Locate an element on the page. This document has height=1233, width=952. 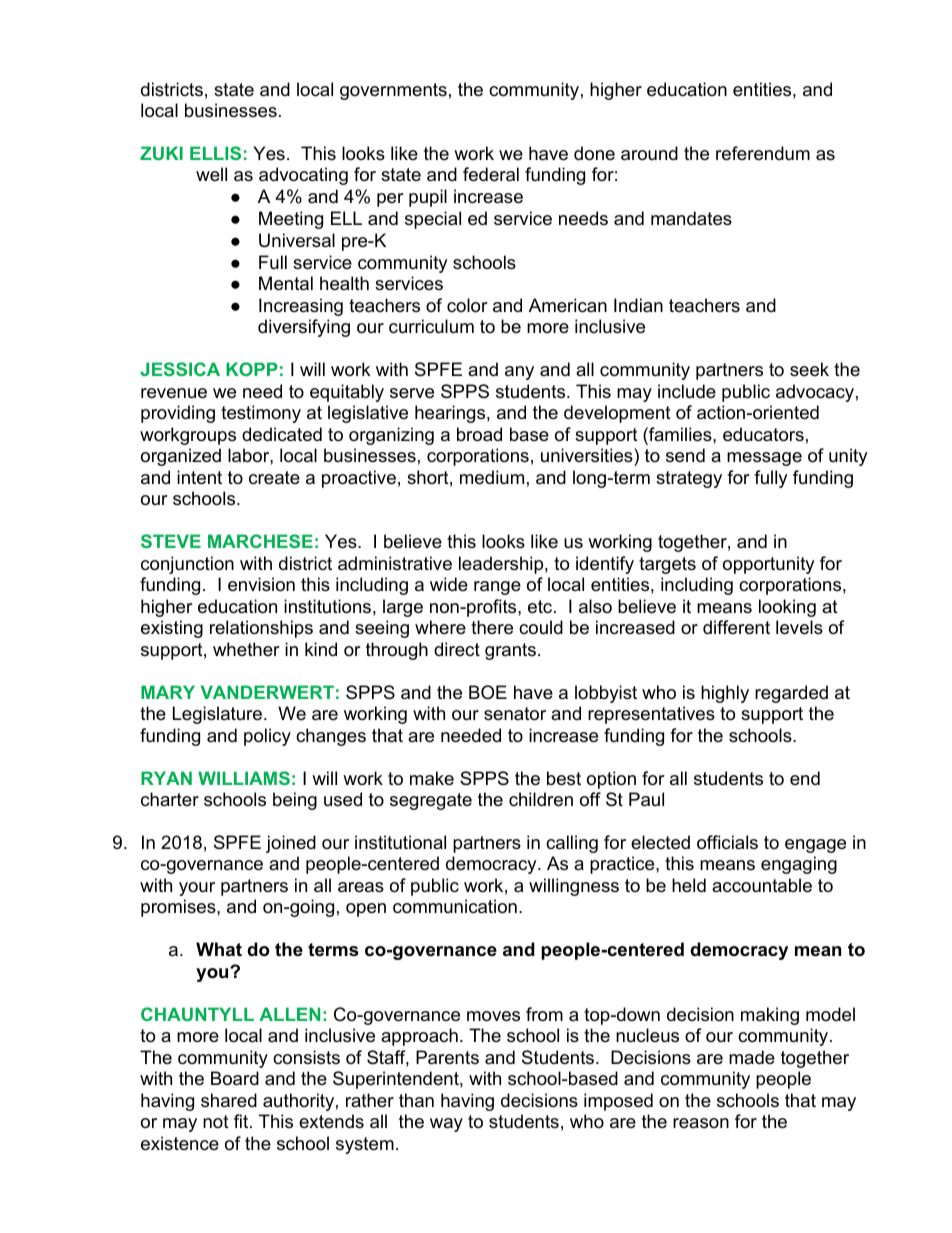
KOPP is located at coordinates (252, 369).
